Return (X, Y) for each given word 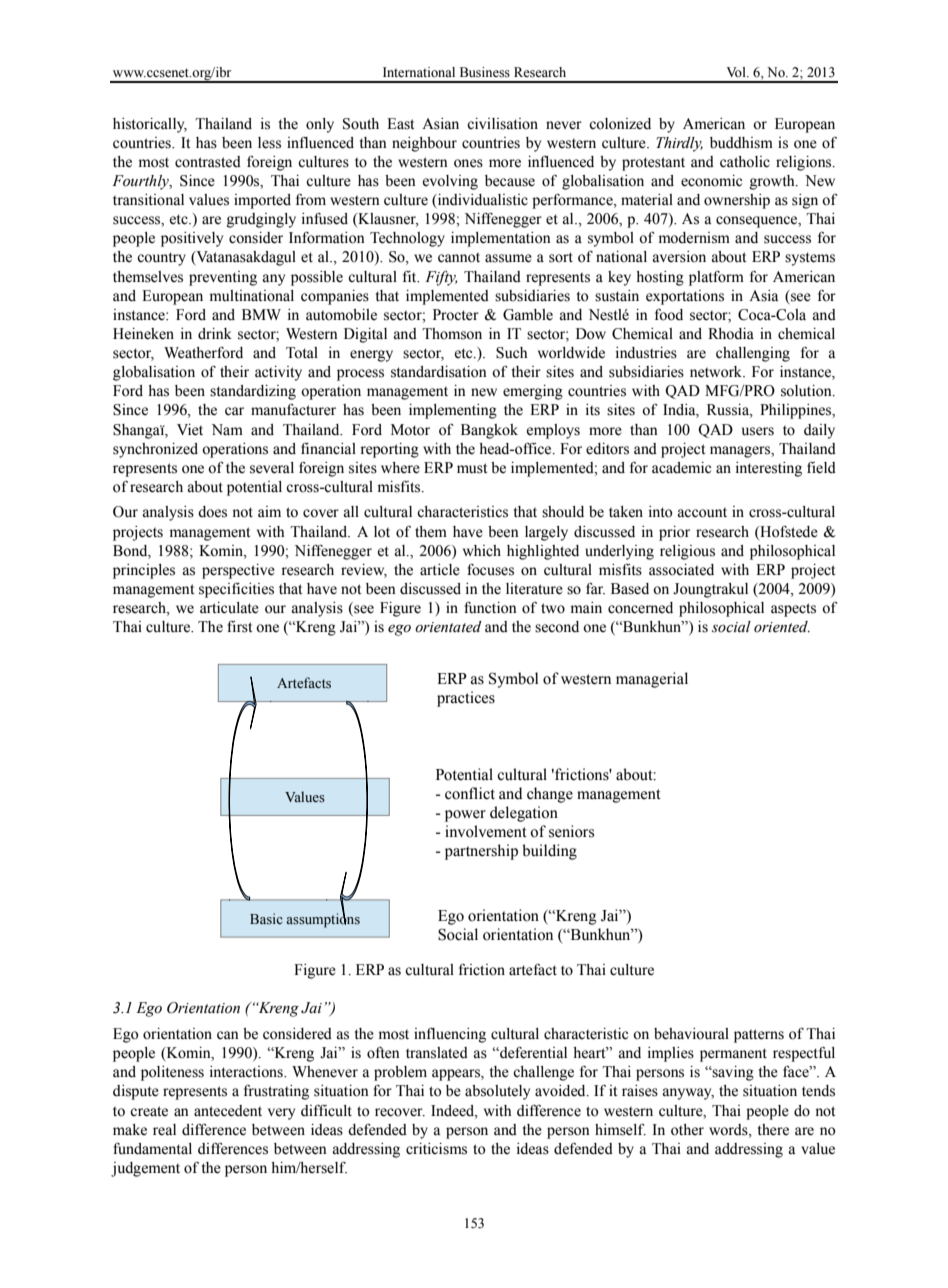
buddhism (741, 143)
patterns (759, 1036)
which (482, 551)
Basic (266, 918)
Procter (456, 315)
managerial (652, 680)
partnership (481, 852)
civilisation (502, 124)
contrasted (208, 162)
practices (466, 699)
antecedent (228, 1111)
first (239, 626)
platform (716, 278)
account (702, 513)
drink (215, 334)
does (212, 512)
